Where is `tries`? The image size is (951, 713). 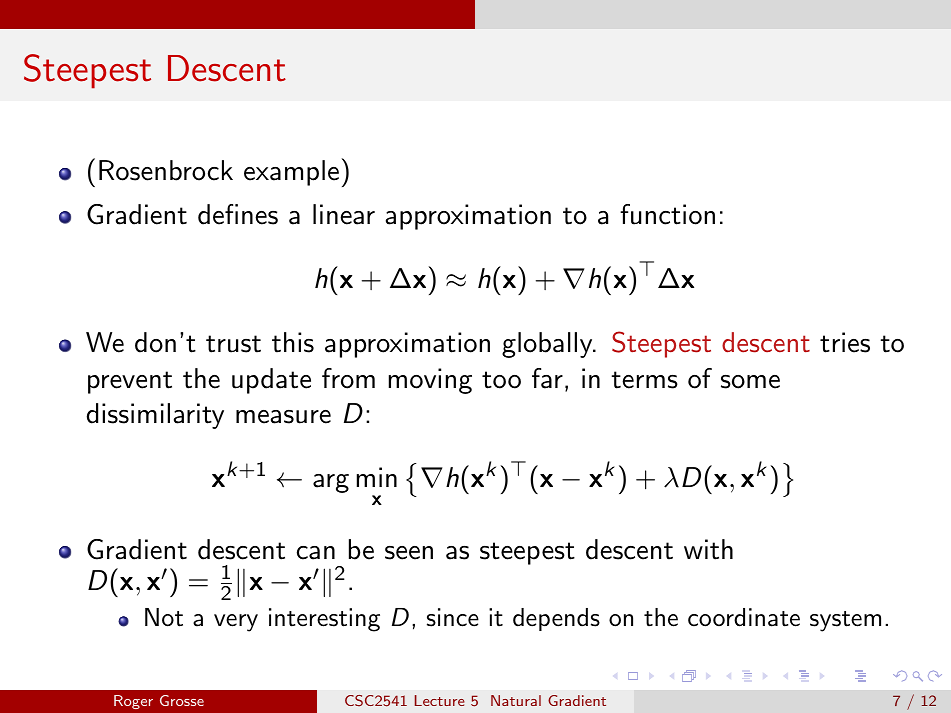
tries is located at coordinates (845, 342).
